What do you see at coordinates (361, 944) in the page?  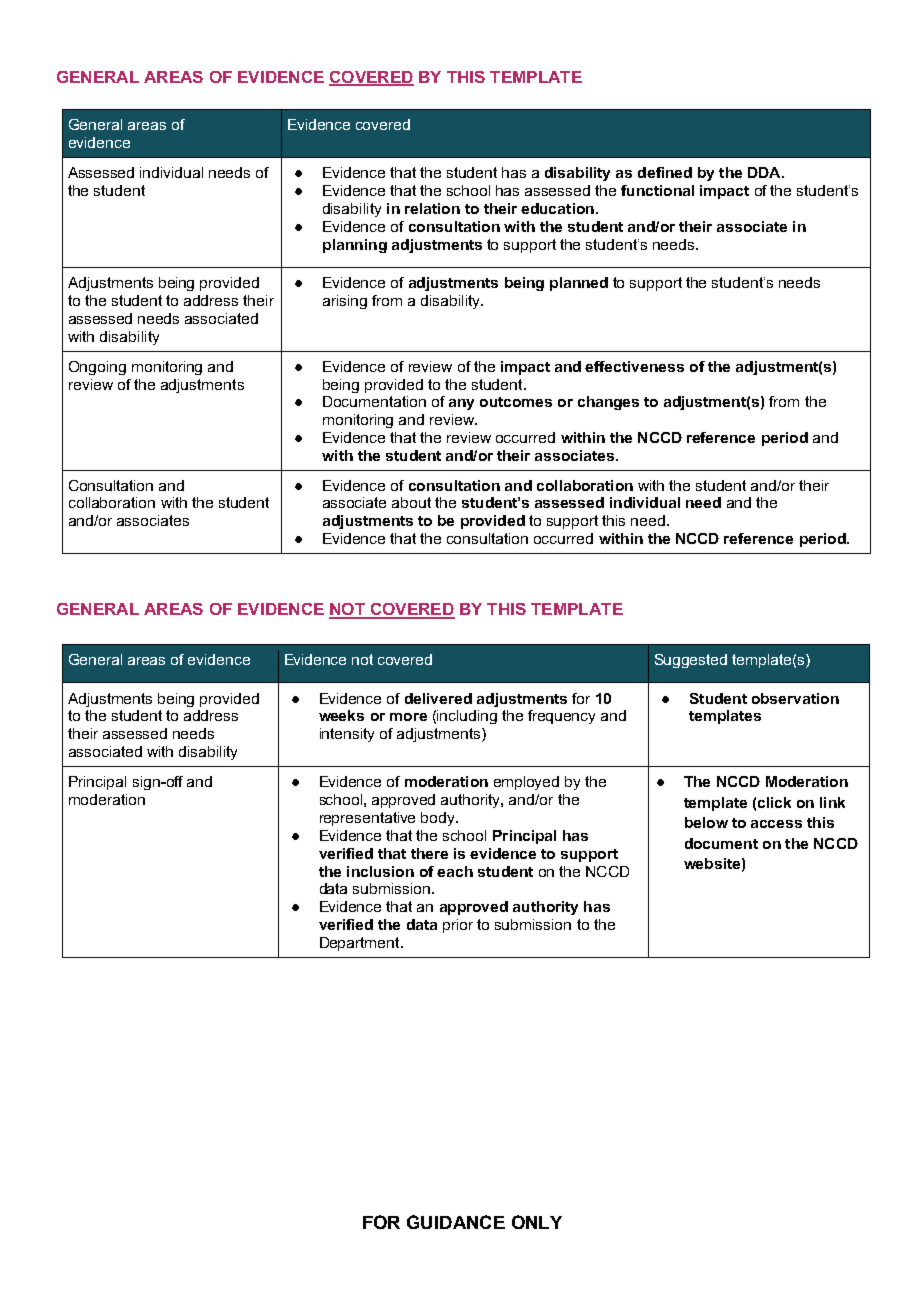 I see `Department` at bounding box center [361, 944].
